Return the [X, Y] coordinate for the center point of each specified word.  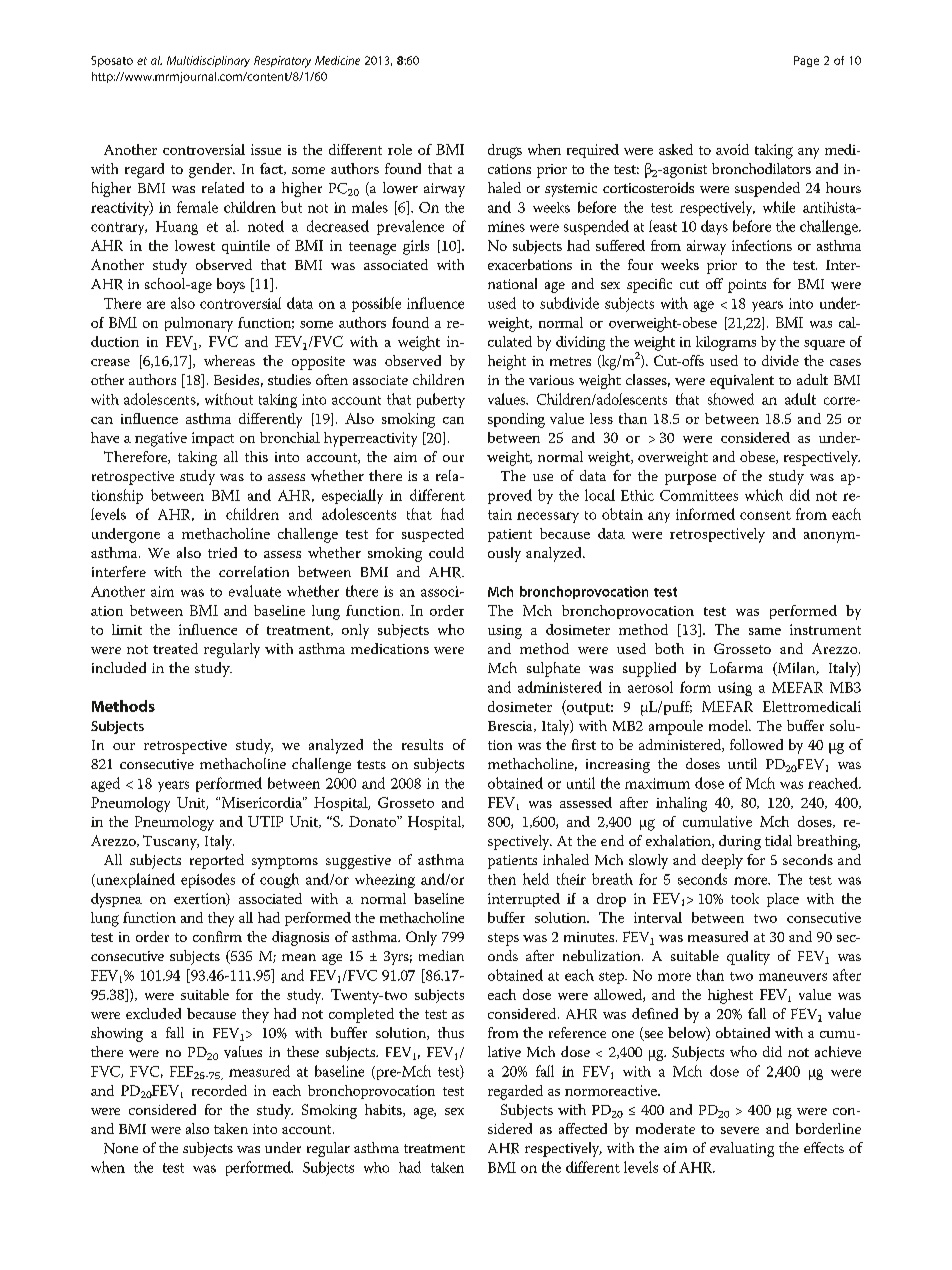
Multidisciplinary [208, 61]
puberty [441, 400]
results [422, 744]
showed [731, 399]
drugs [505, 151]
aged [105, 784]
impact [213, 439]
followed [756, 744]
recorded [219, 1090]
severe [740, 1130]
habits [384, 1110]
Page [806, 61]
